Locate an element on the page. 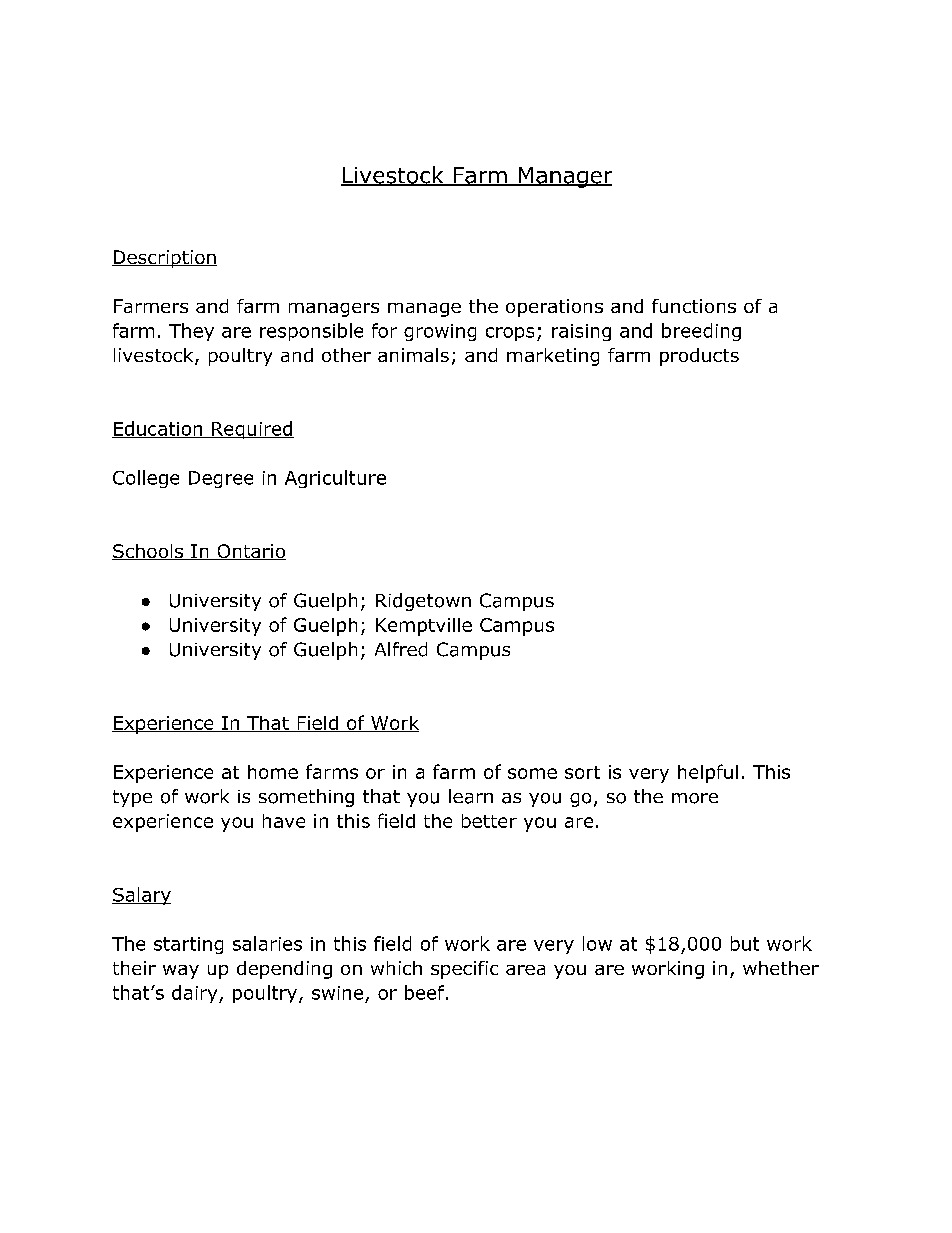  way is located at coordinates (181, 972).
